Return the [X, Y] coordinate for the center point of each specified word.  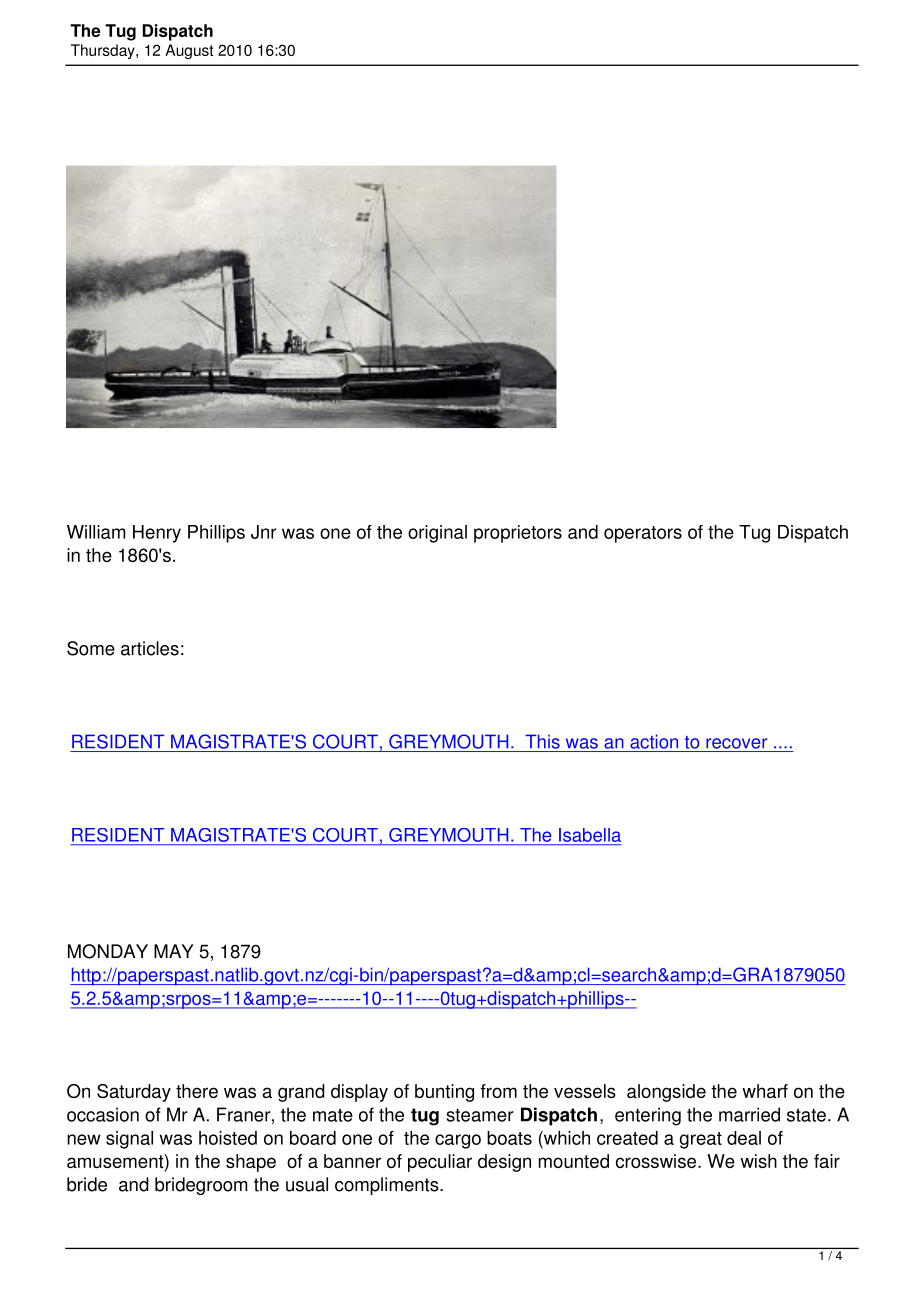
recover [736, 743]
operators [643, 534]
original [437, 534]
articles [150, 648]
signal [129, 1140]
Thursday [104, 51]
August [189, 51]
